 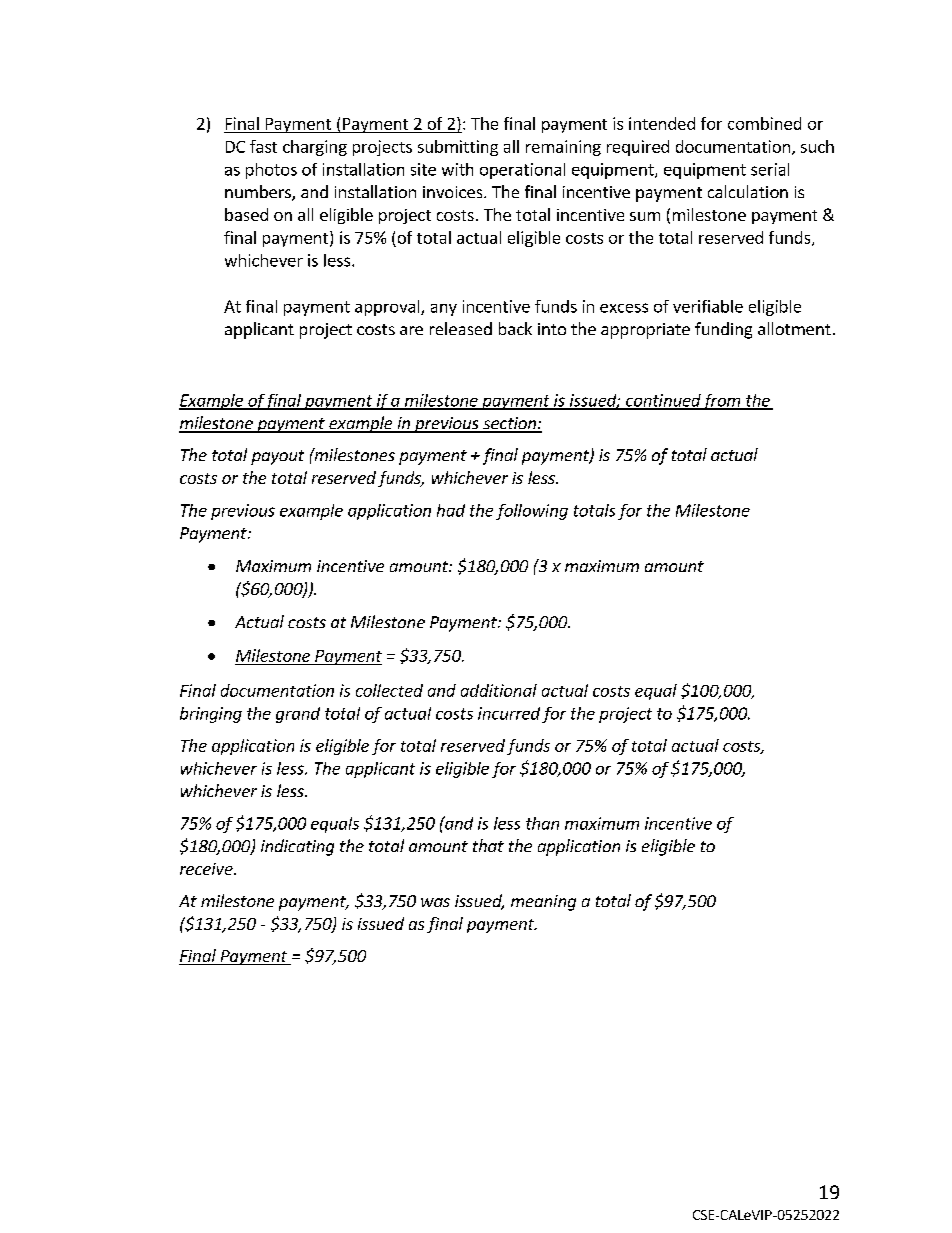 I want to click on back, so click(x=515, y=328).
